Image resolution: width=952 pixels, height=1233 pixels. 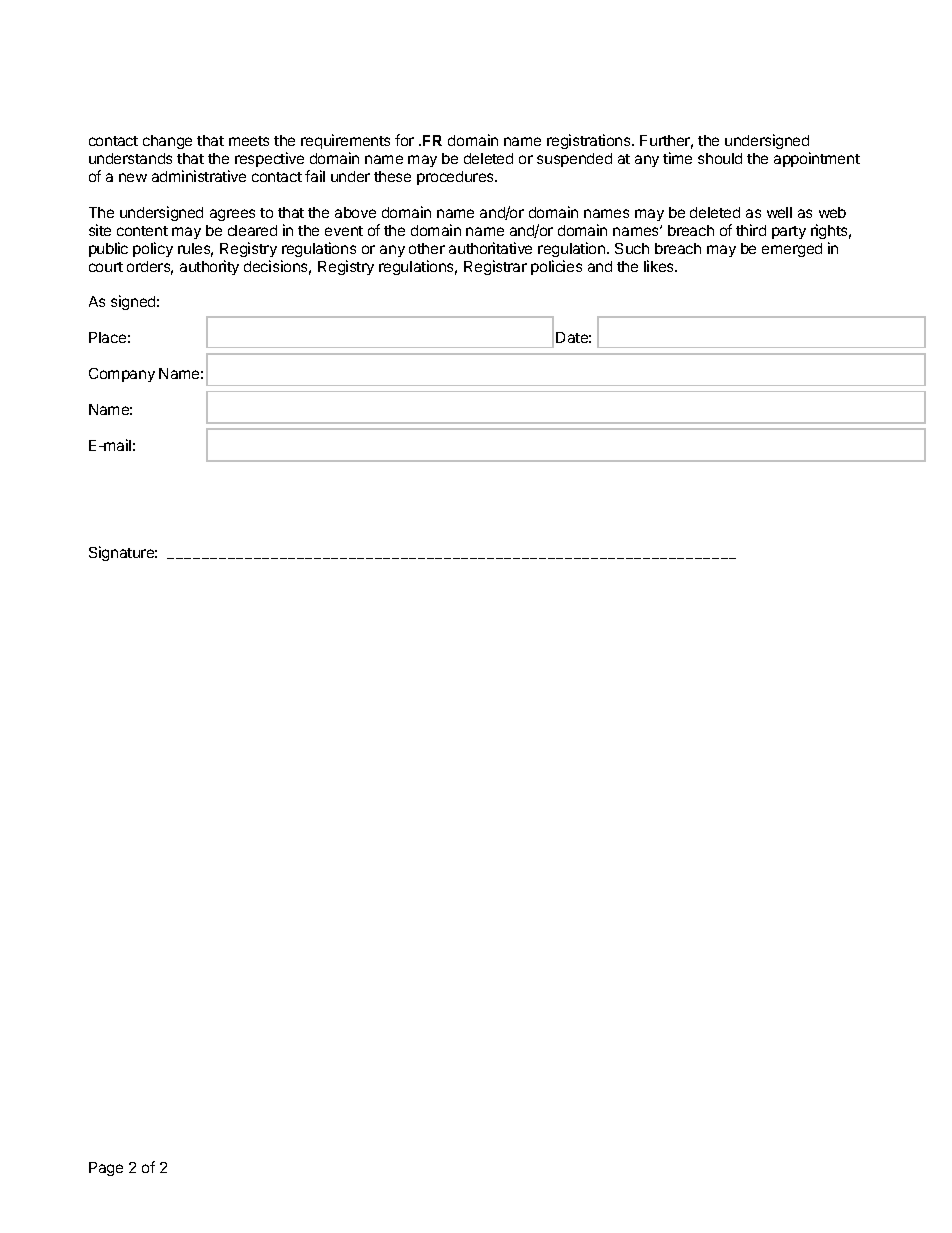 What do you see at coordinates (106, 1169) in the image?
I see `Page` at bounding box center [106, 1169].
